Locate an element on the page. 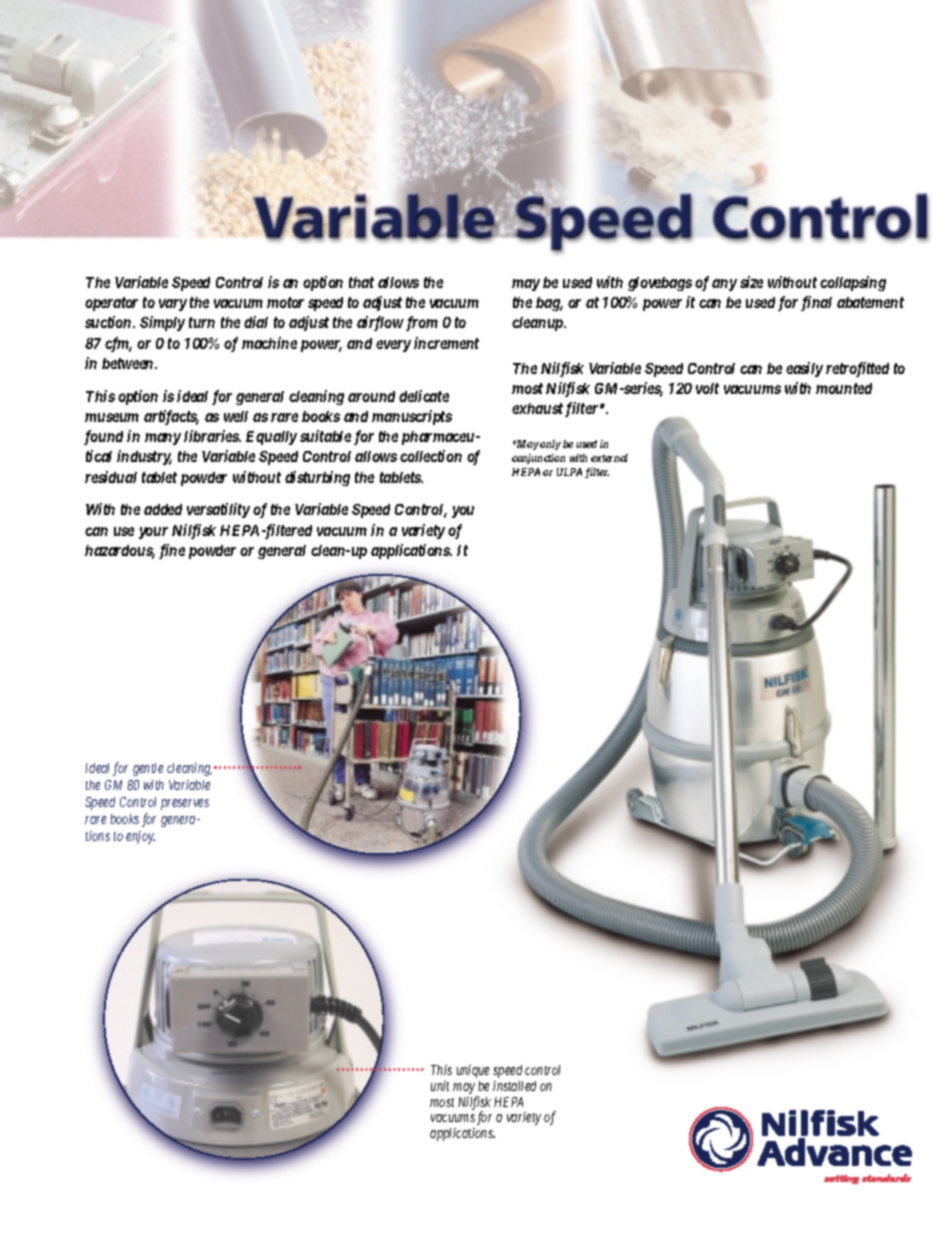 The height and width of the document is (1233, 952). preserves is located at coordinates (185, 804).
